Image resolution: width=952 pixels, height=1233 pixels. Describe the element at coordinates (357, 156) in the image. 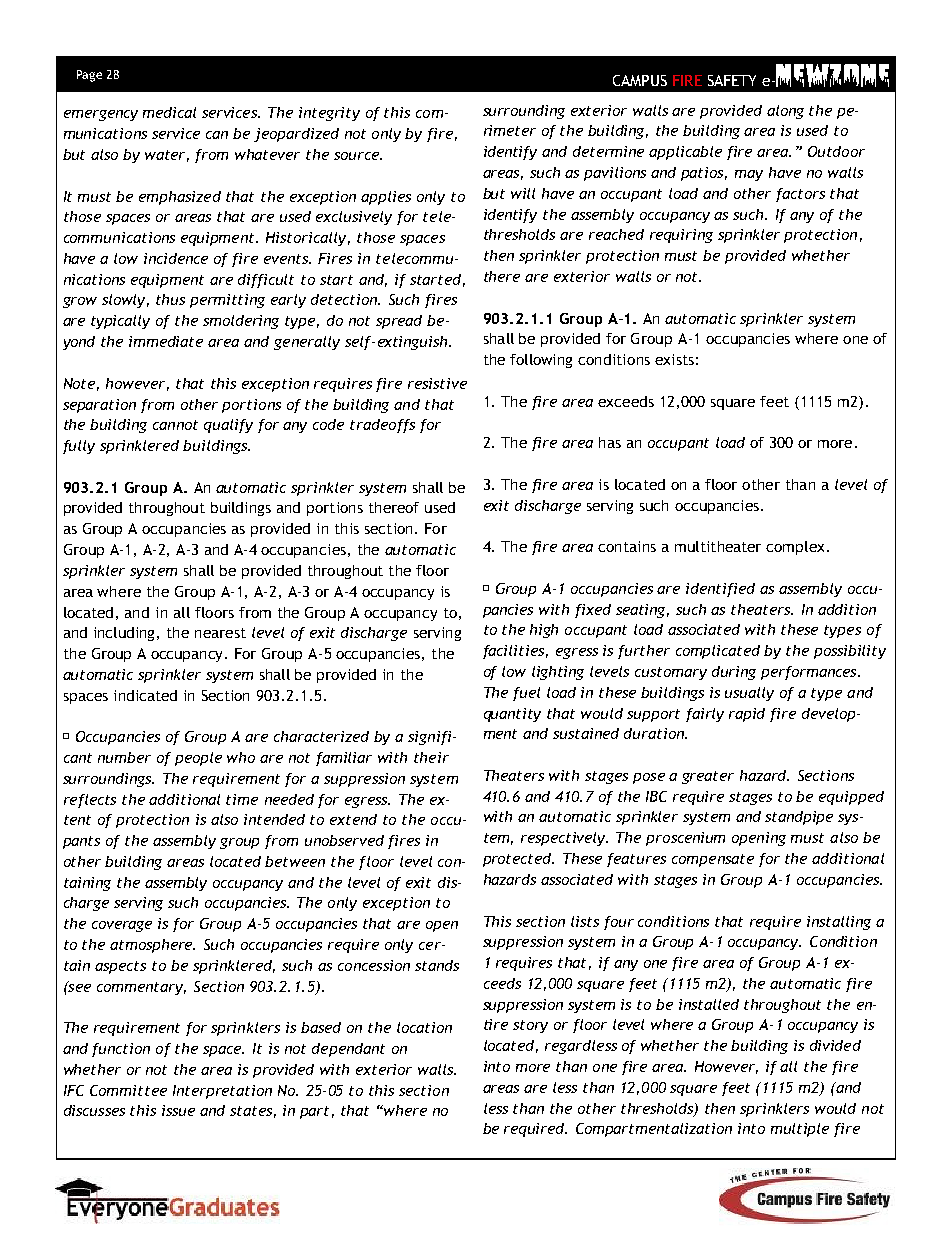

I see `source` at that location.
